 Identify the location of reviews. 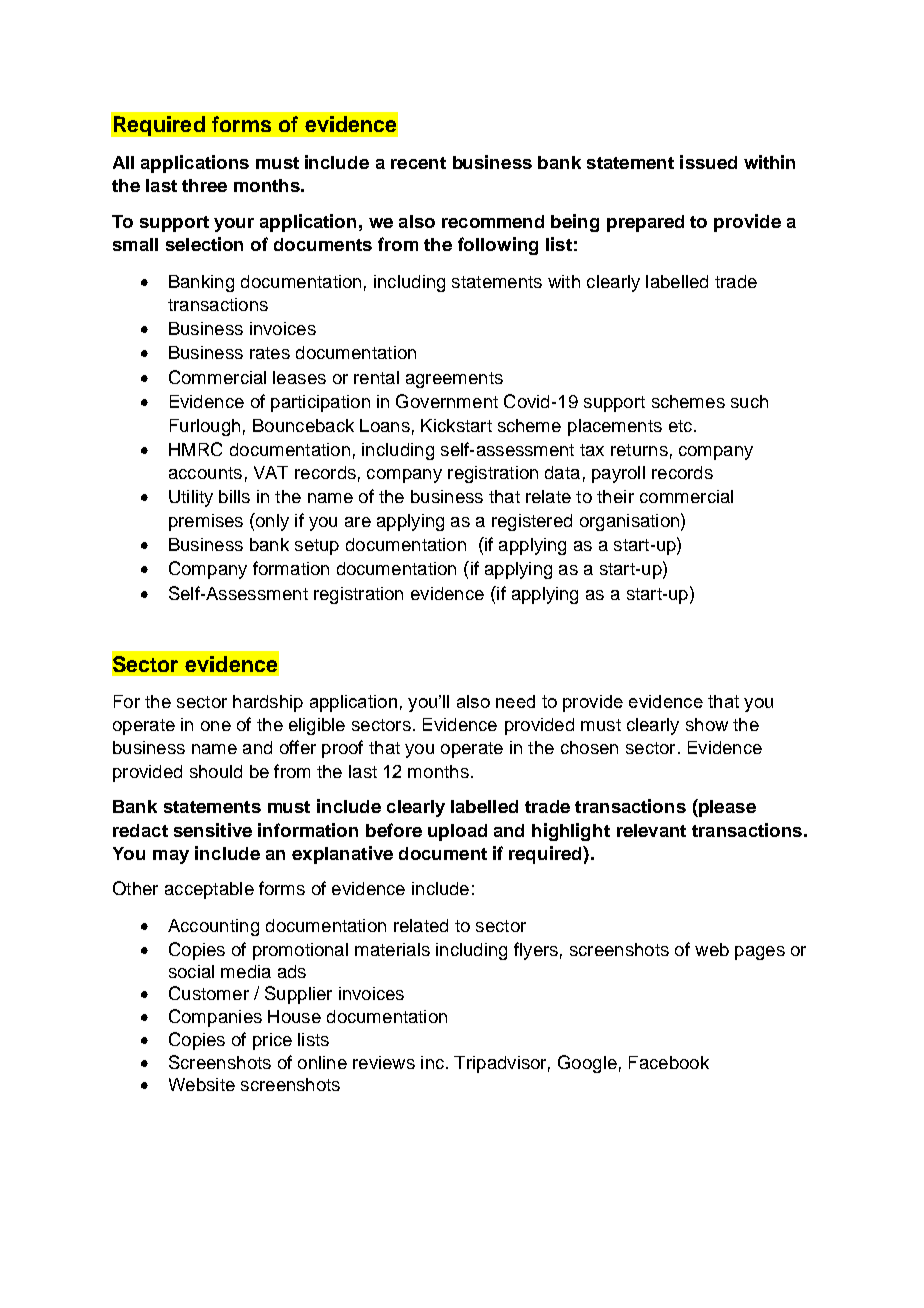
(384, 1062).
